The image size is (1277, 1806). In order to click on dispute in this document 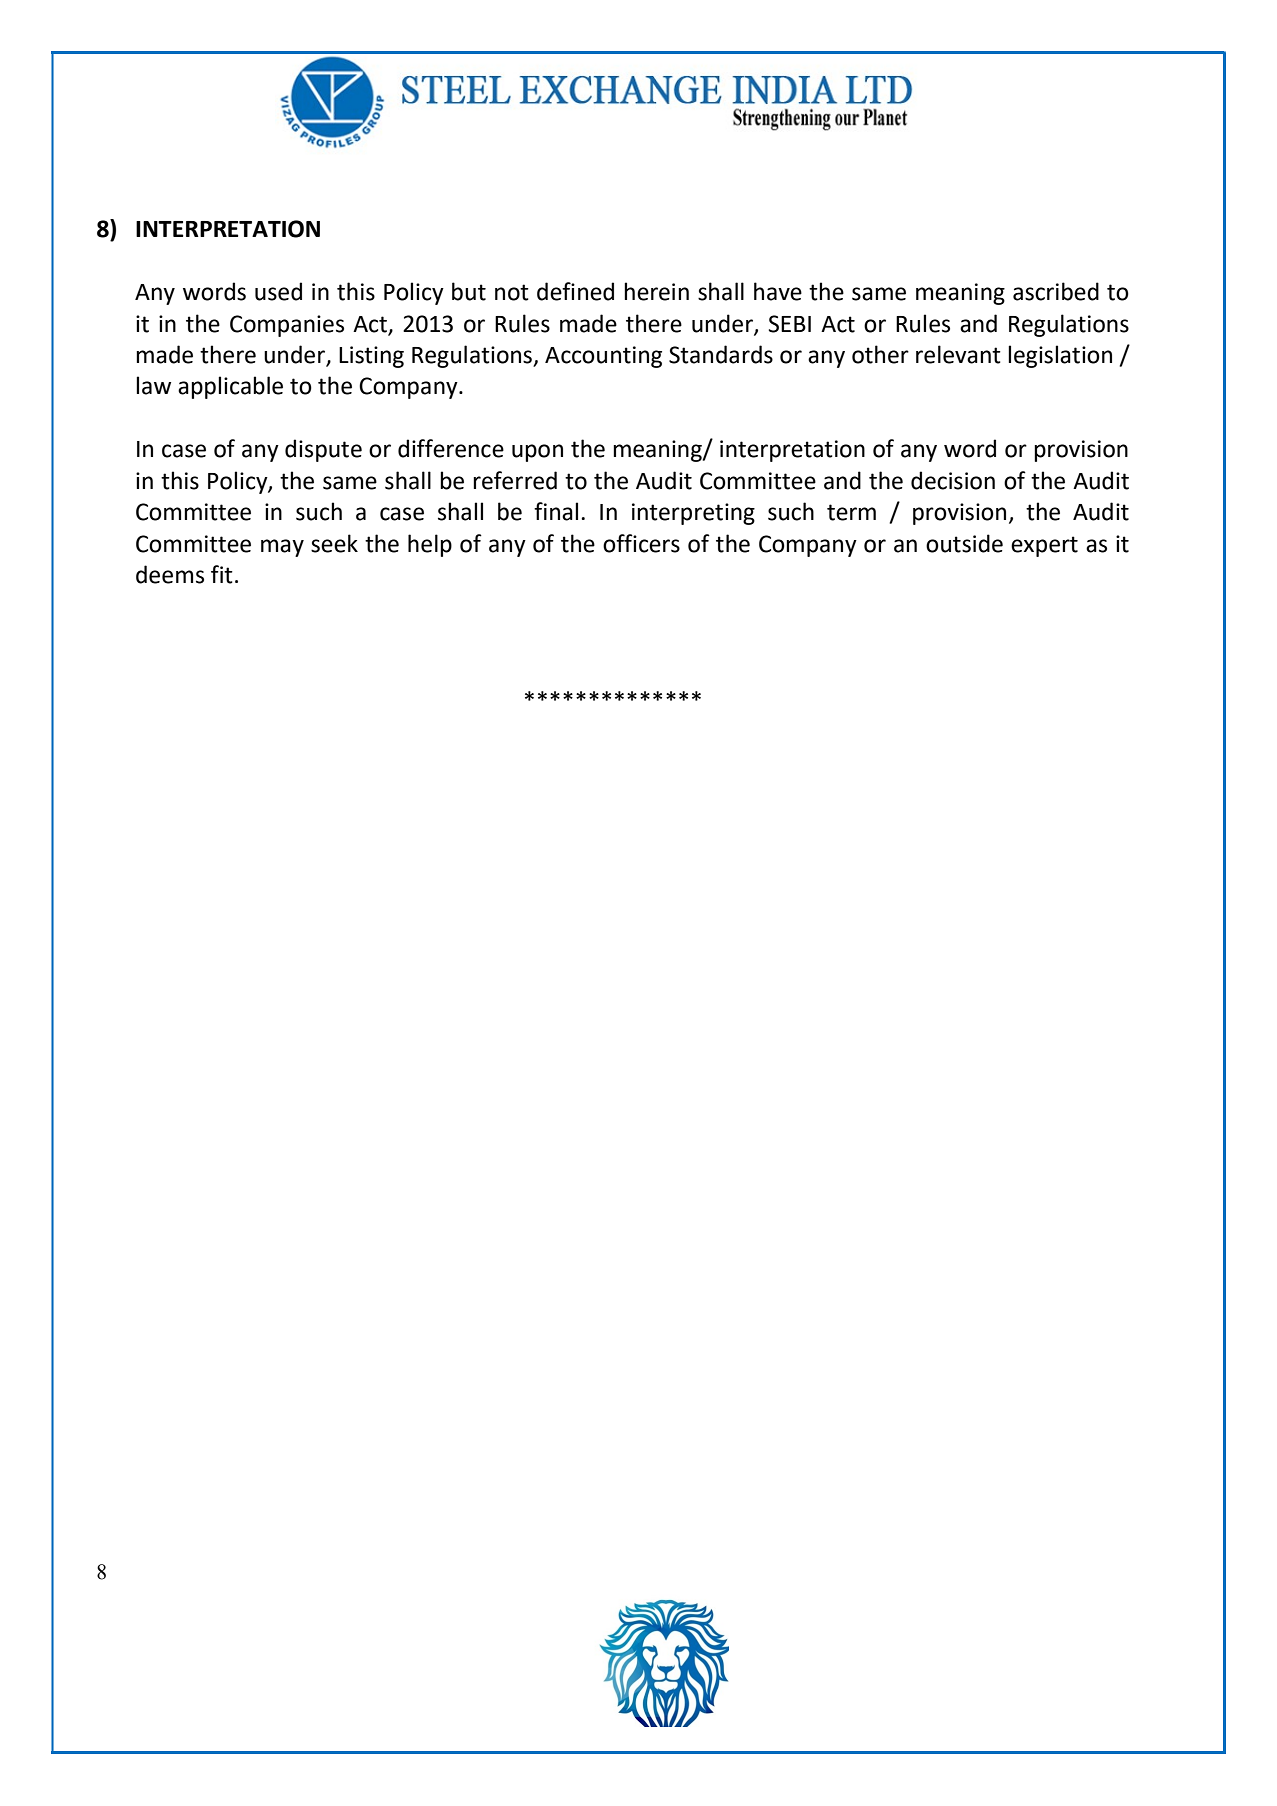, I will do `click(323, 450)`.
